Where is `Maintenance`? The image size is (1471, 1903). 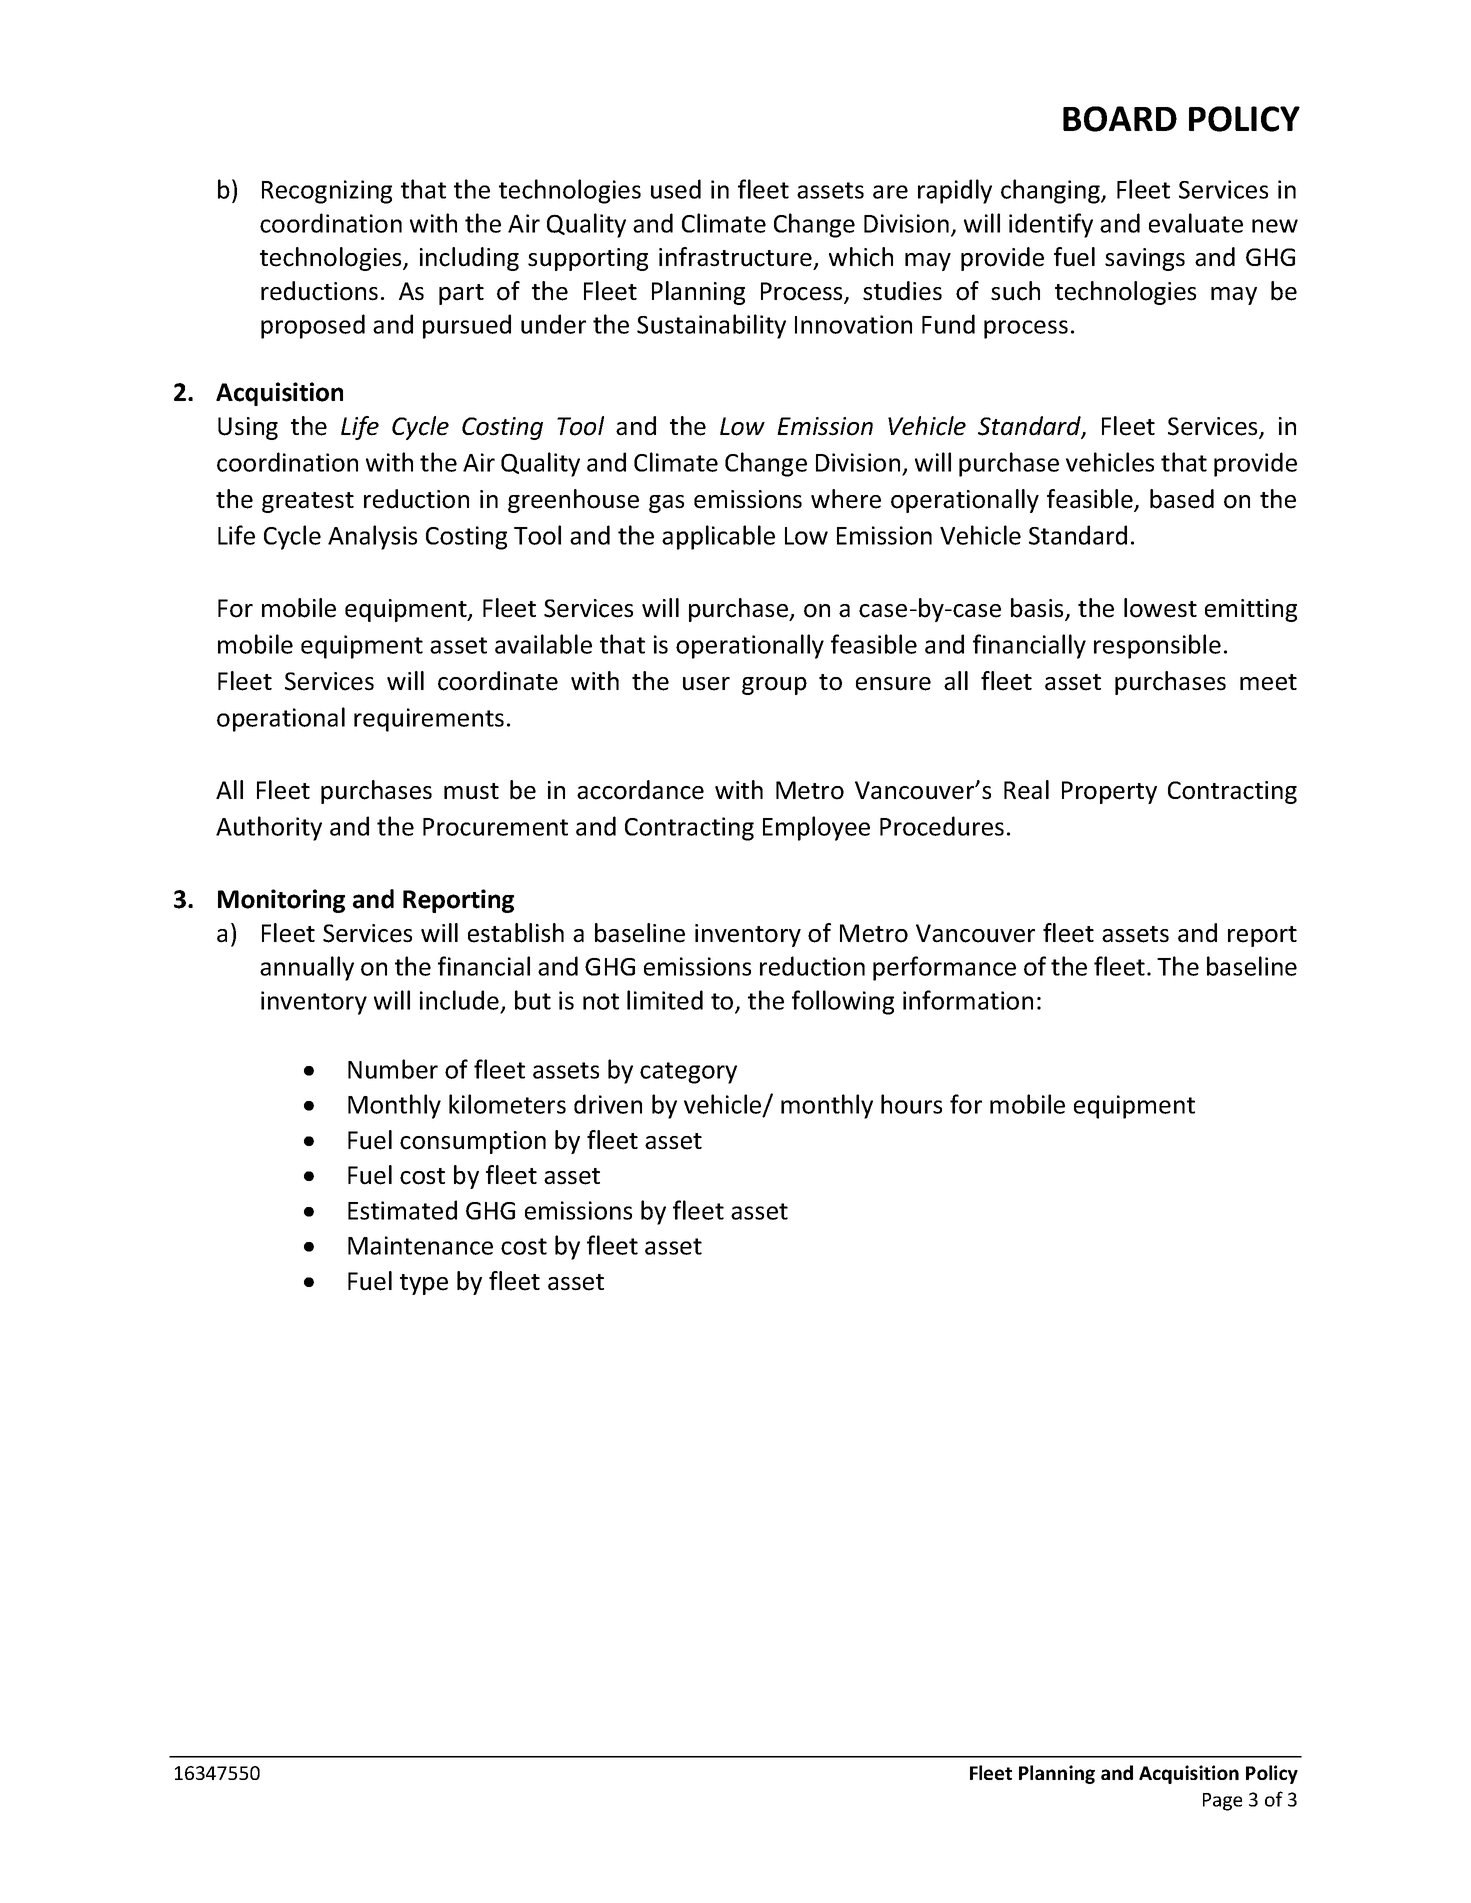 Maintenance is located at coordinates (420, 1245).
